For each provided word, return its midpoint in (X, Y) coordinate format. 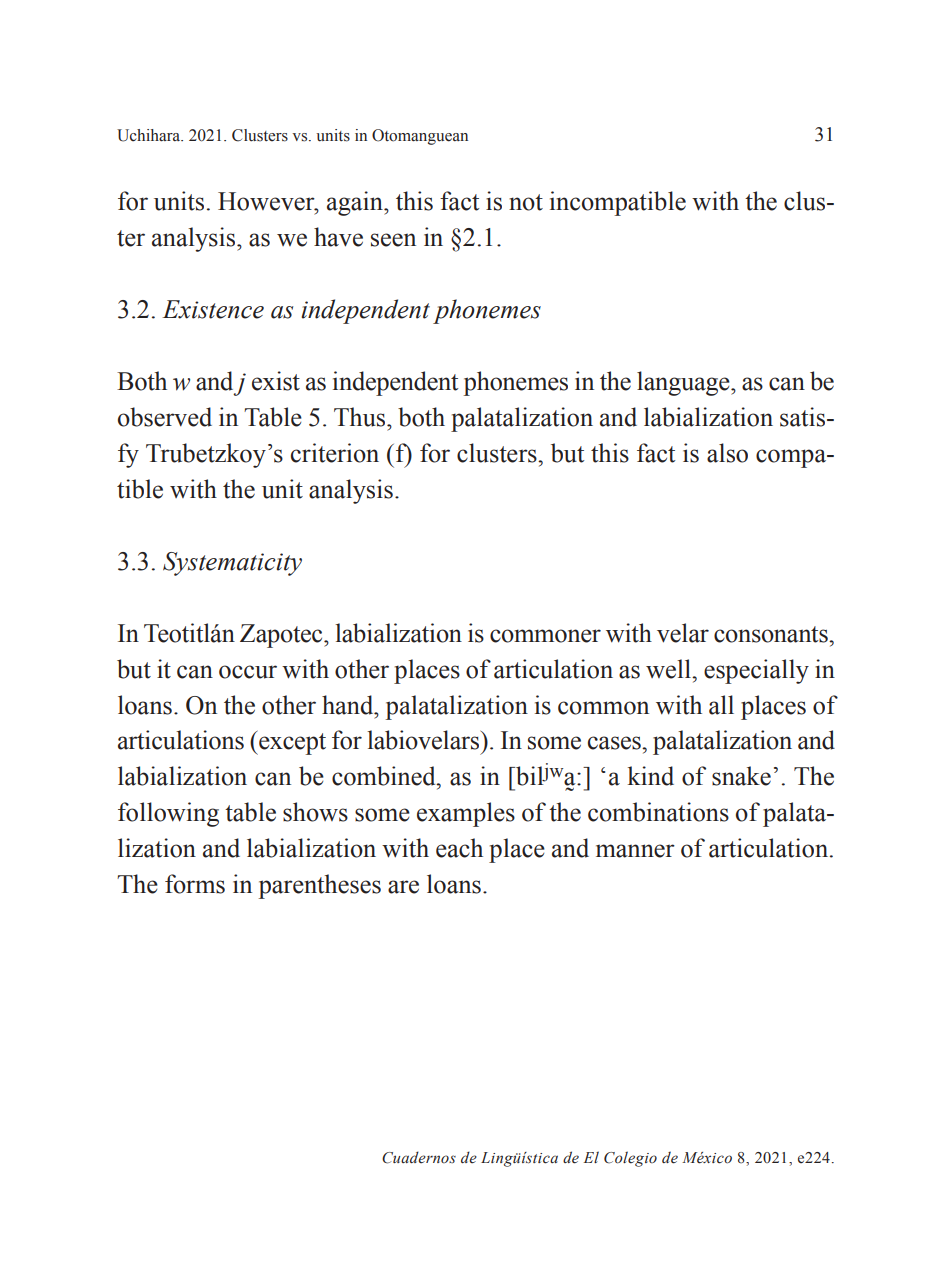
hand (349, 705)
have (338, 237)
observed (165, 417)
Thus (361, 417)
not (526, 202)
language (684, 383)
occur (248, 672)
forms (195, 884)
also (727, 453)
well (669, 669)
